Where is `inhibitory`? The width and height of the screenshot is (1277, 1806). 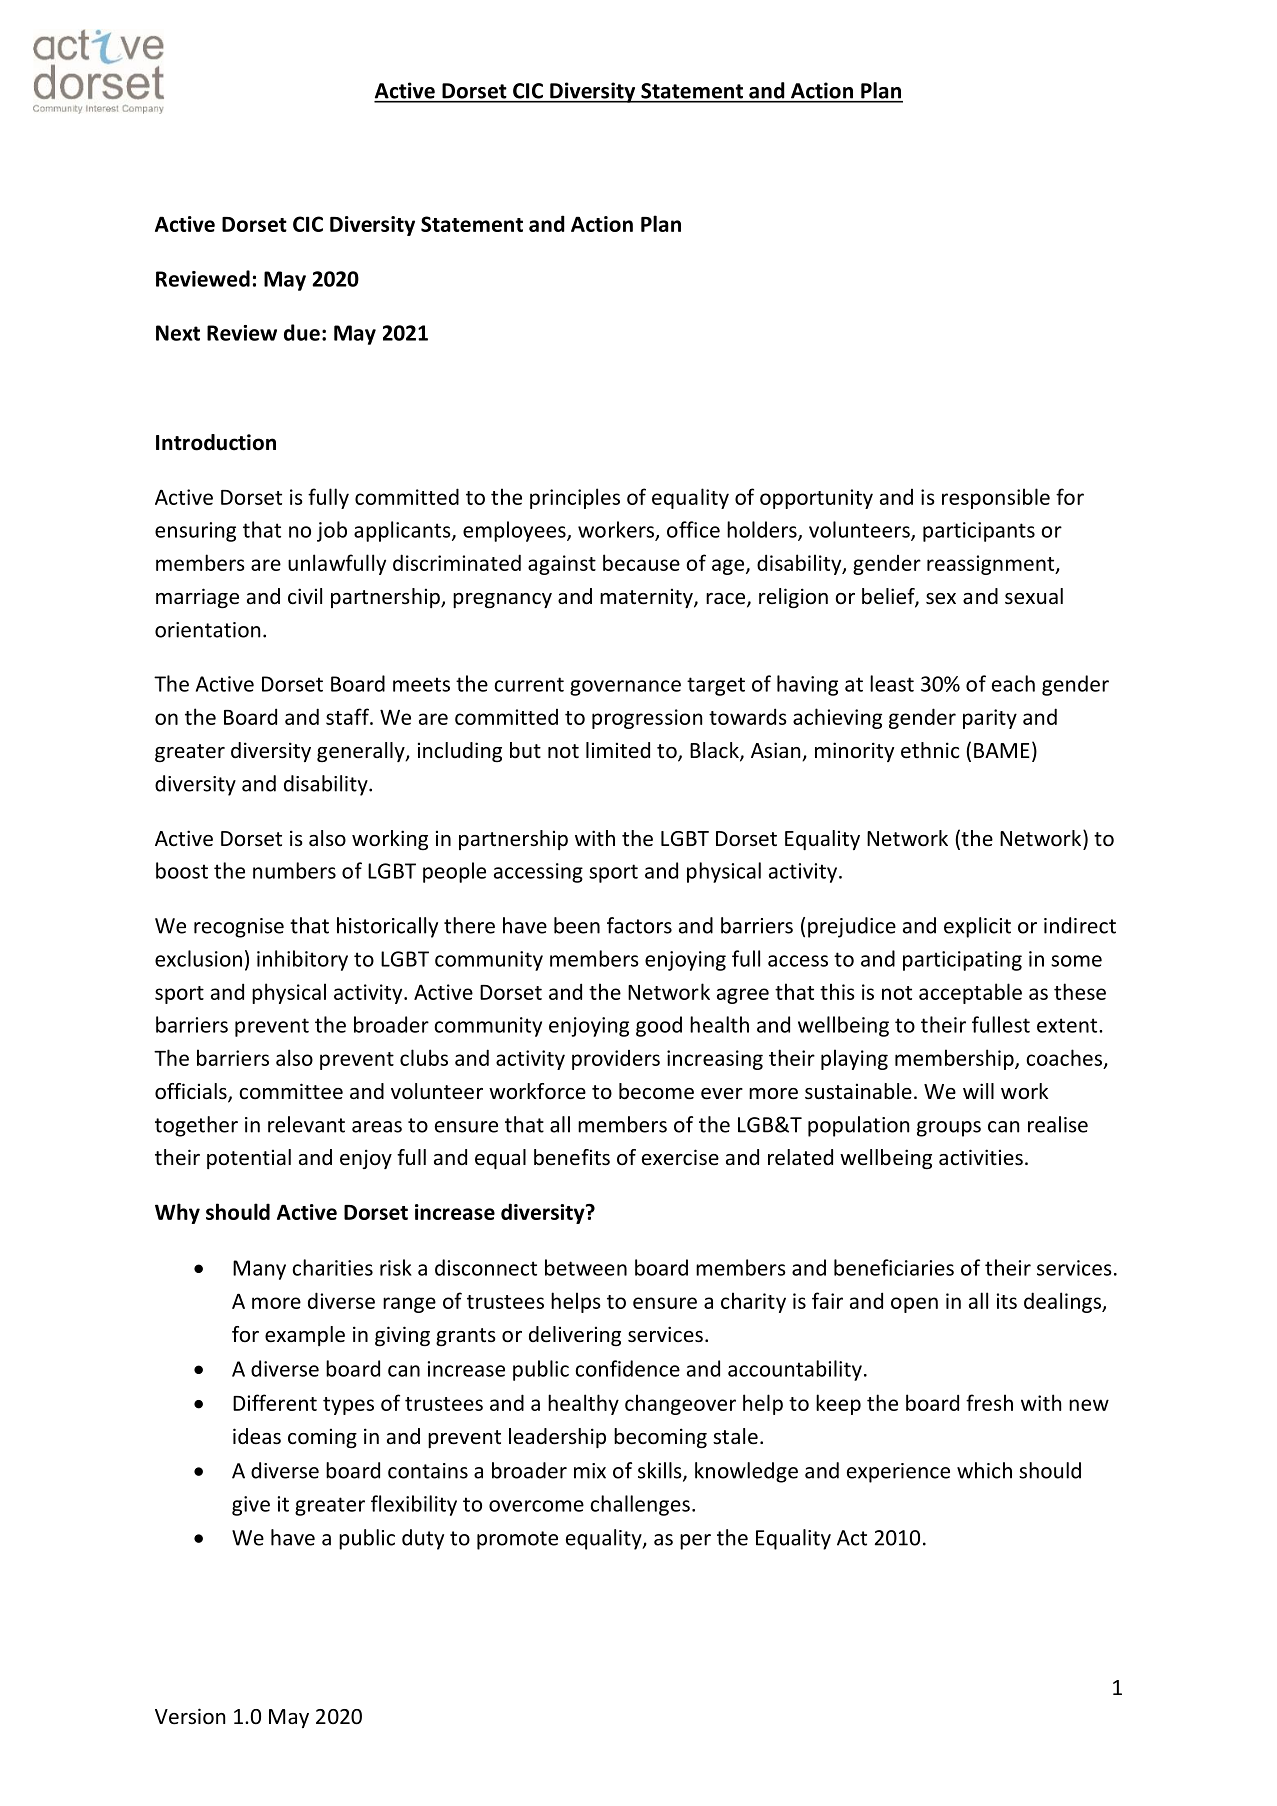
inhibitory is located at coordinates (302, 960).
